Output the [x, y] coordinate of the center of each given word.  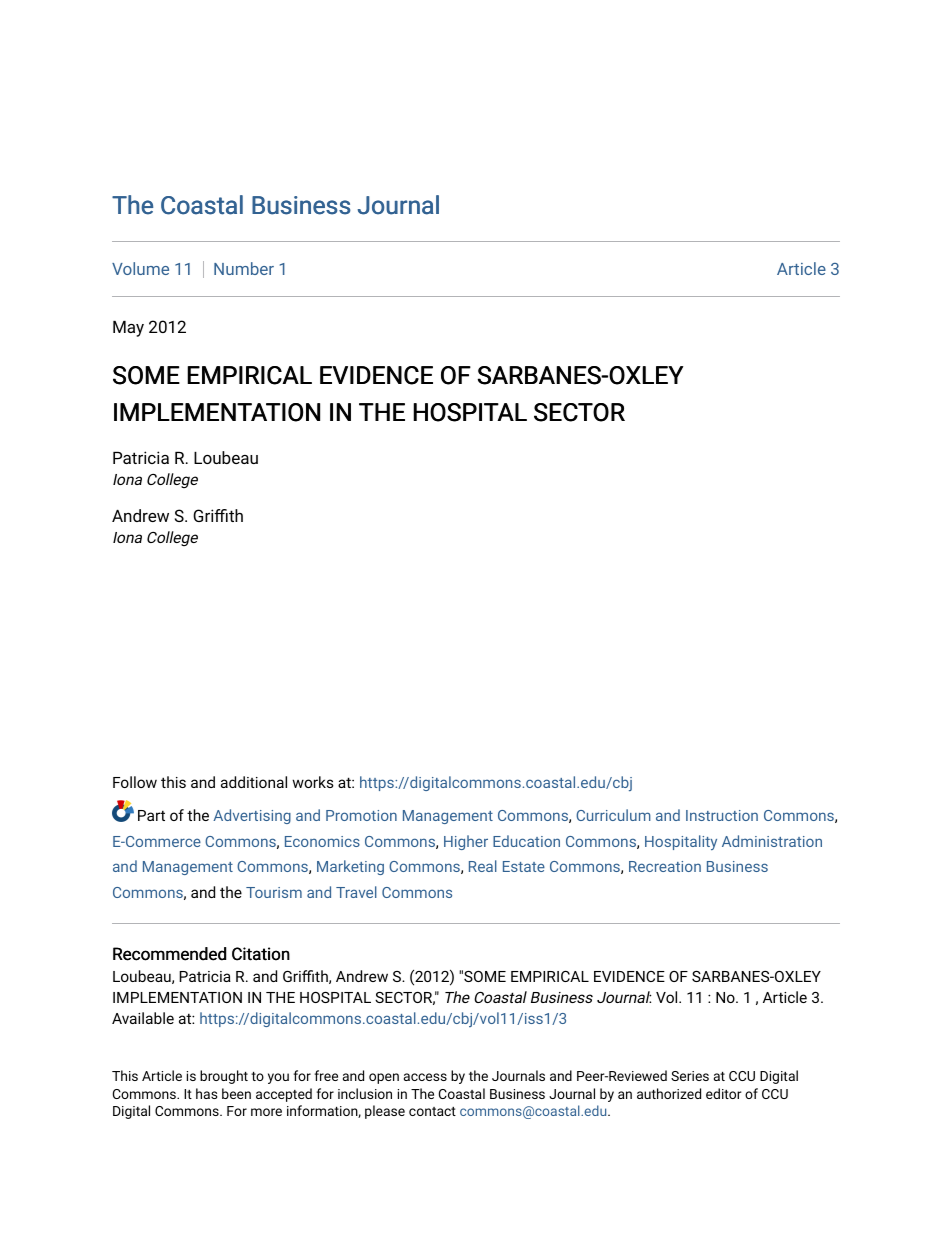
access [425, 1077]
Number [244, 268]
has [207, 1093]
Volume [140, 268]
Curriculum [613, 815]
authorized [669, 1093]
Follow [135, 782]
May [128, 329]
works [313, 782]
